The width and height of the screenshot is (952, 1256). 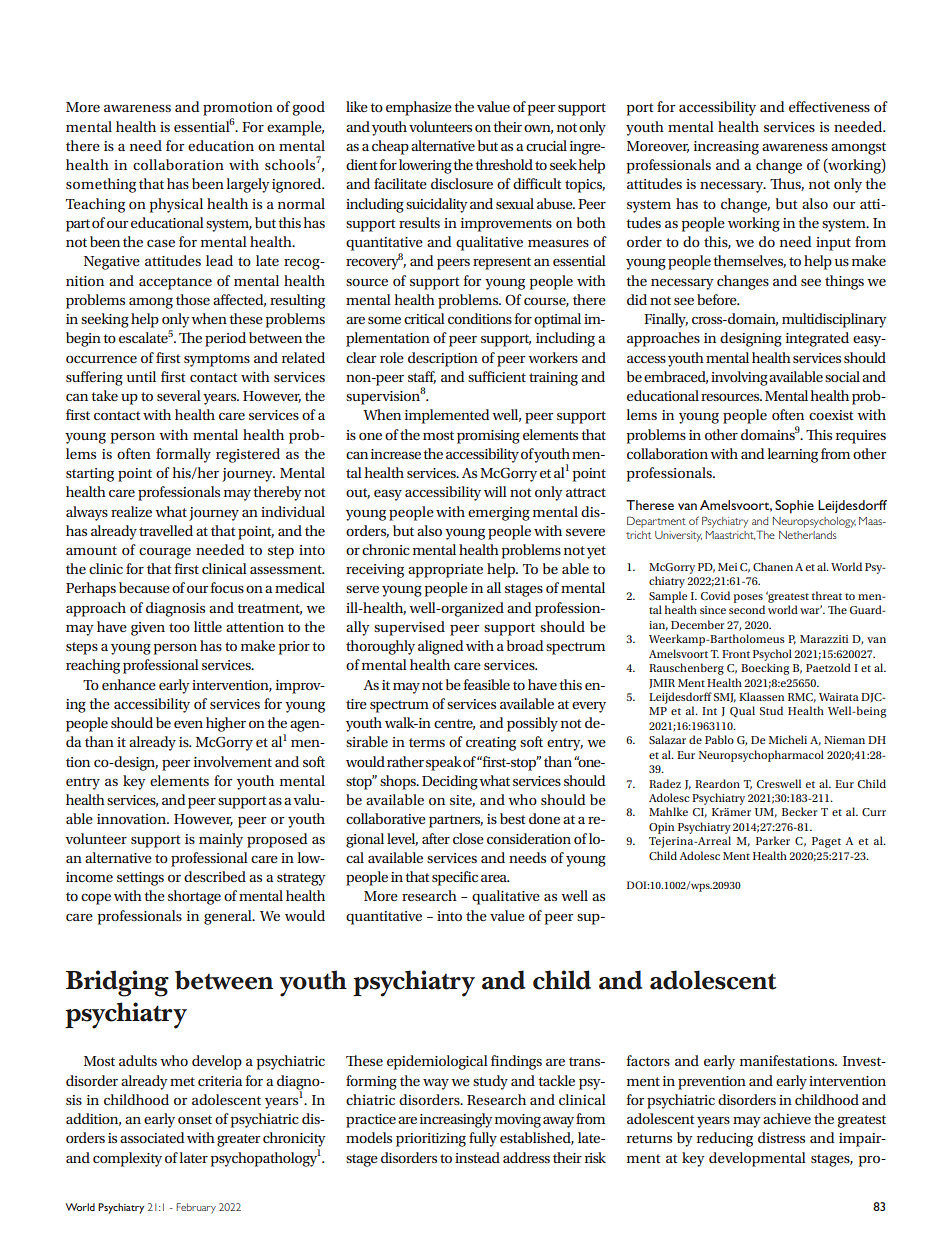 What do you see at coordinates (497, 376) in the screenshot?
I see `sufficient` at bounding box center [497, 376].
